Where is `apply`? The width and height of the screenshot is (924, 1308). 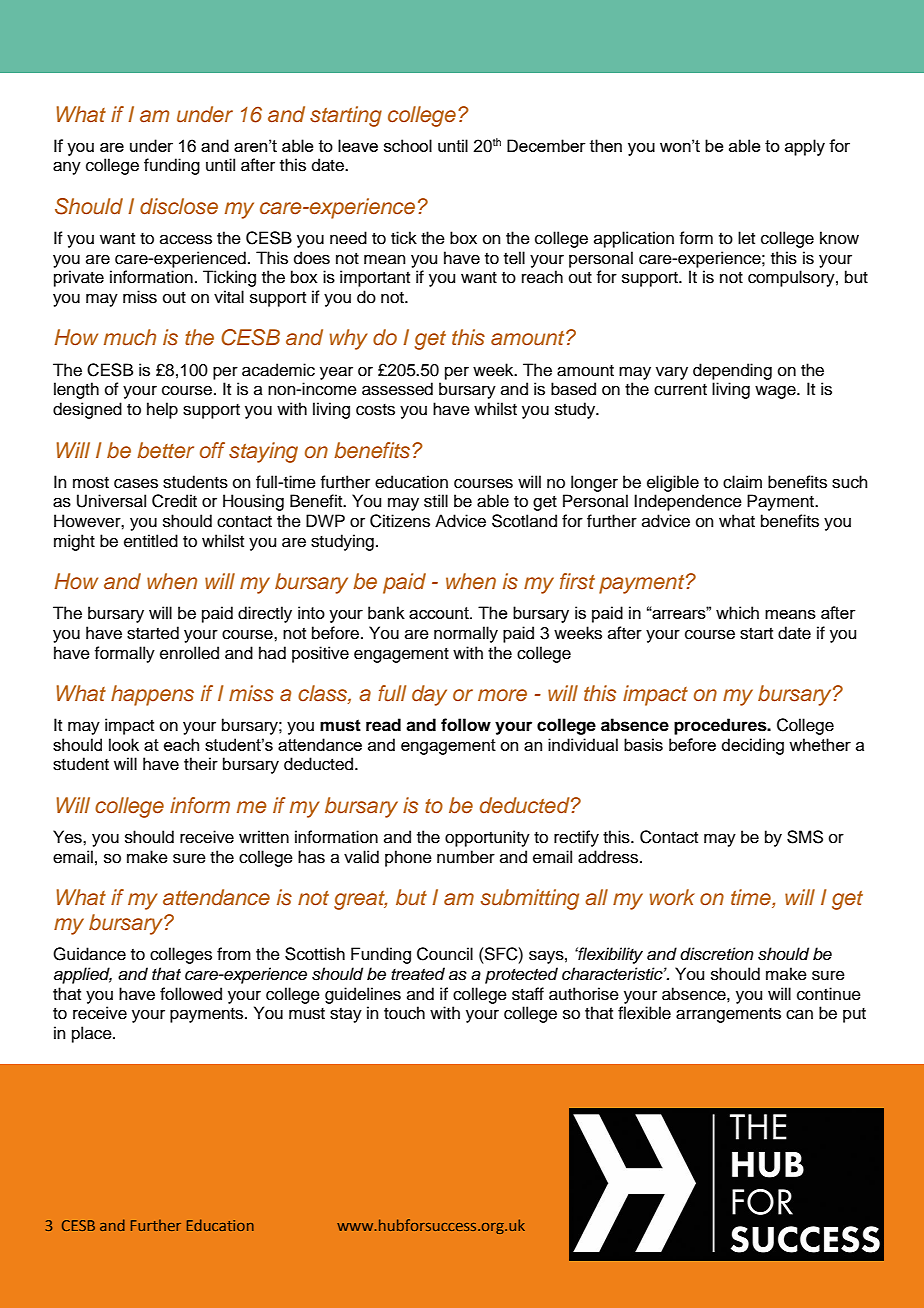 apply is located at coordinates (805, 147).
